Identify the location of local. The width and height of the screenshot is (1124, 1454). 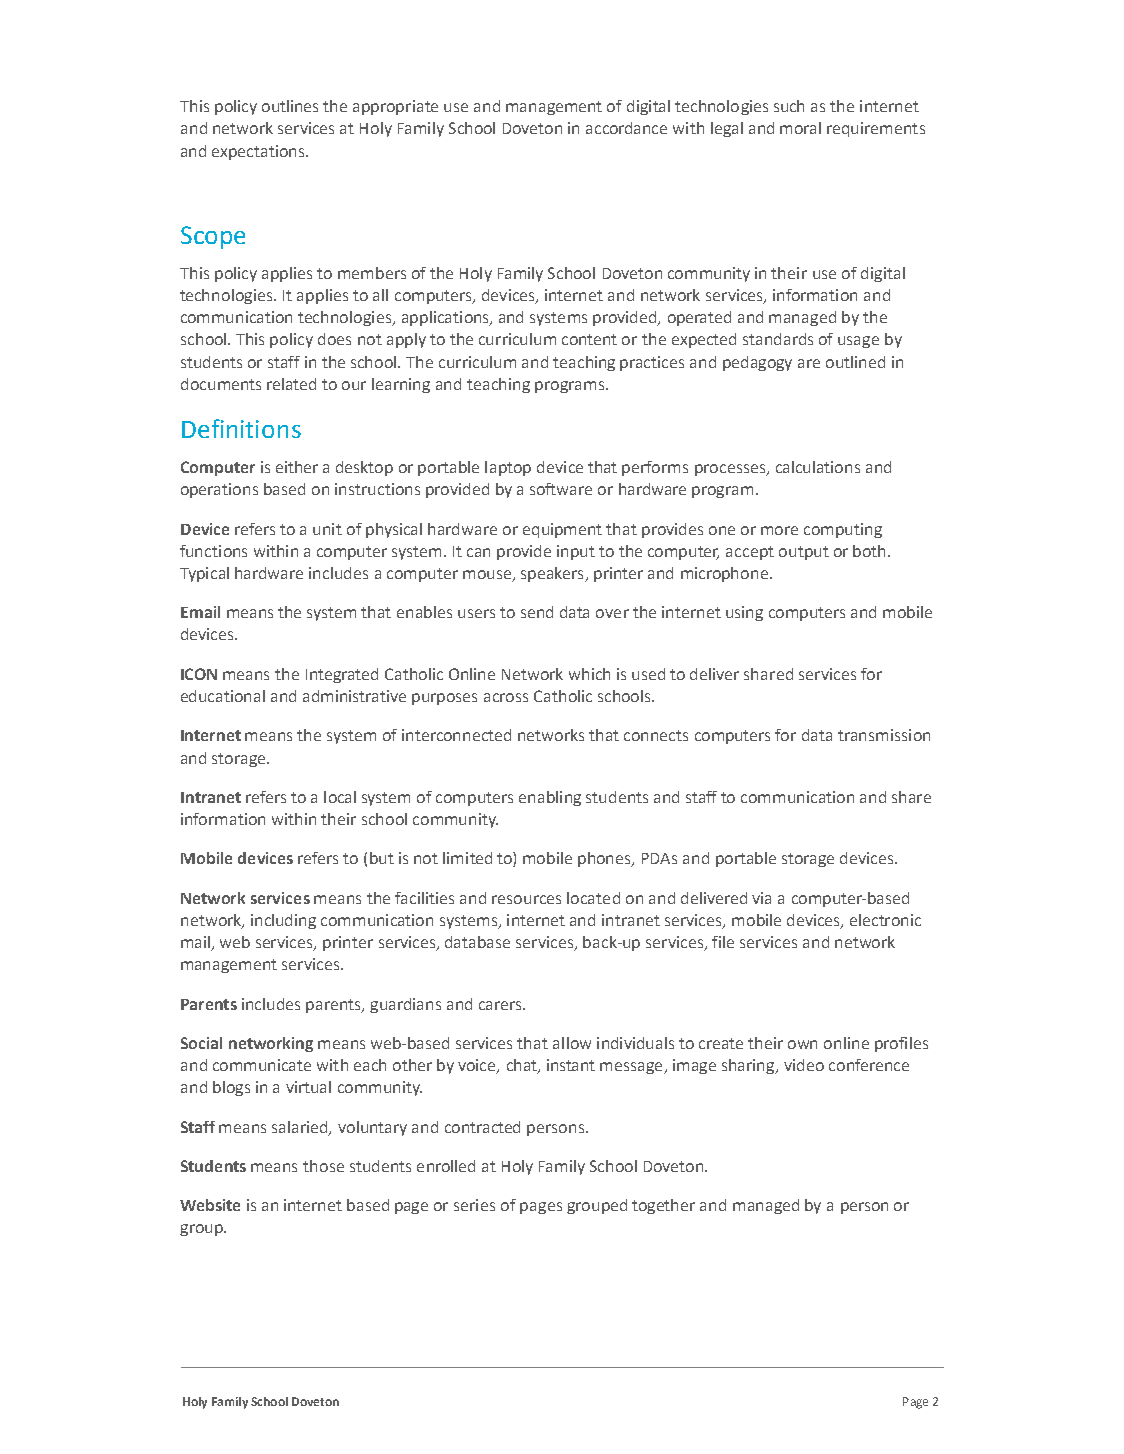
(340, 797).
